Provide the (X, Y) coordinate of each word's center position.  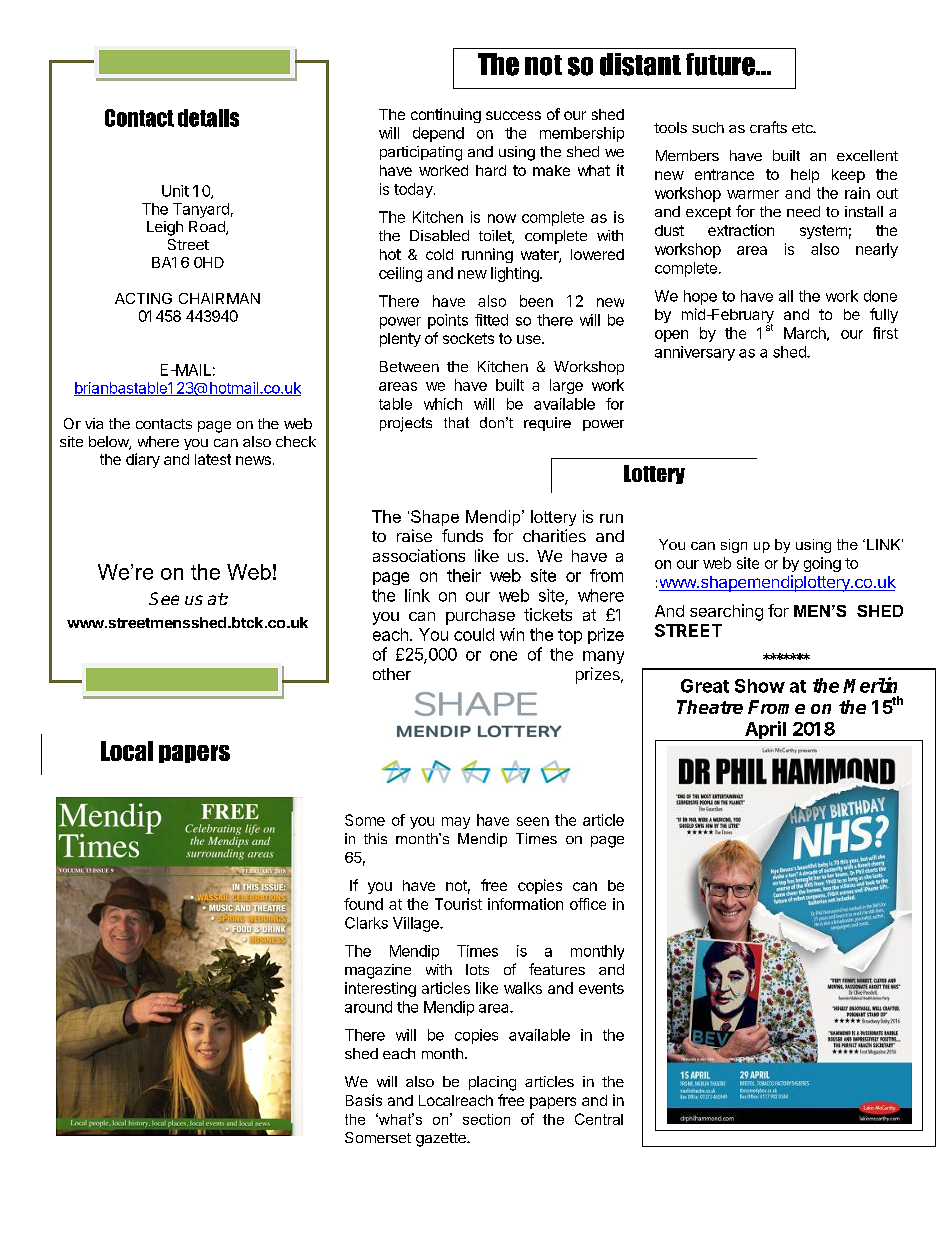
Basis (364, 1100)
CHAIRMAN (219, 298)
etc (803, 128)
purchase (480, 617)
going (822, 564)
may (456, 823)
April (765, 731)
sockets (468, 338)
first (885, 333)
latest (213, 459)
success (513, 115)
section (486, 1119)
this (375, 838)
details (208, 118)
